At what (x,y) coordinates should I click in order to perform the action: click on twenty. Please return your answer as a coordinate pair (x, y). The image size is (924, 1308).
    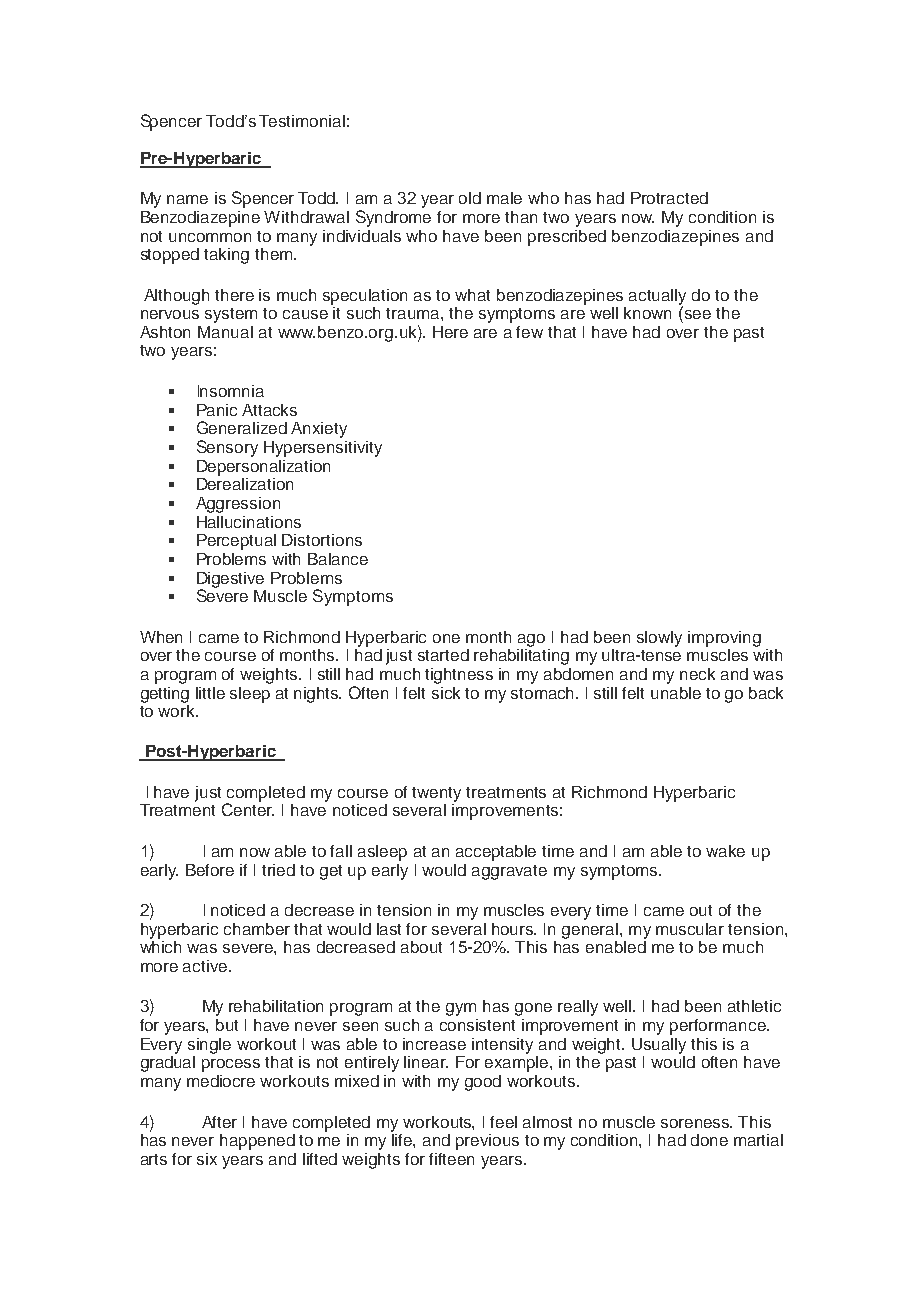
    Looking at the image, I should click on (436, 794).
